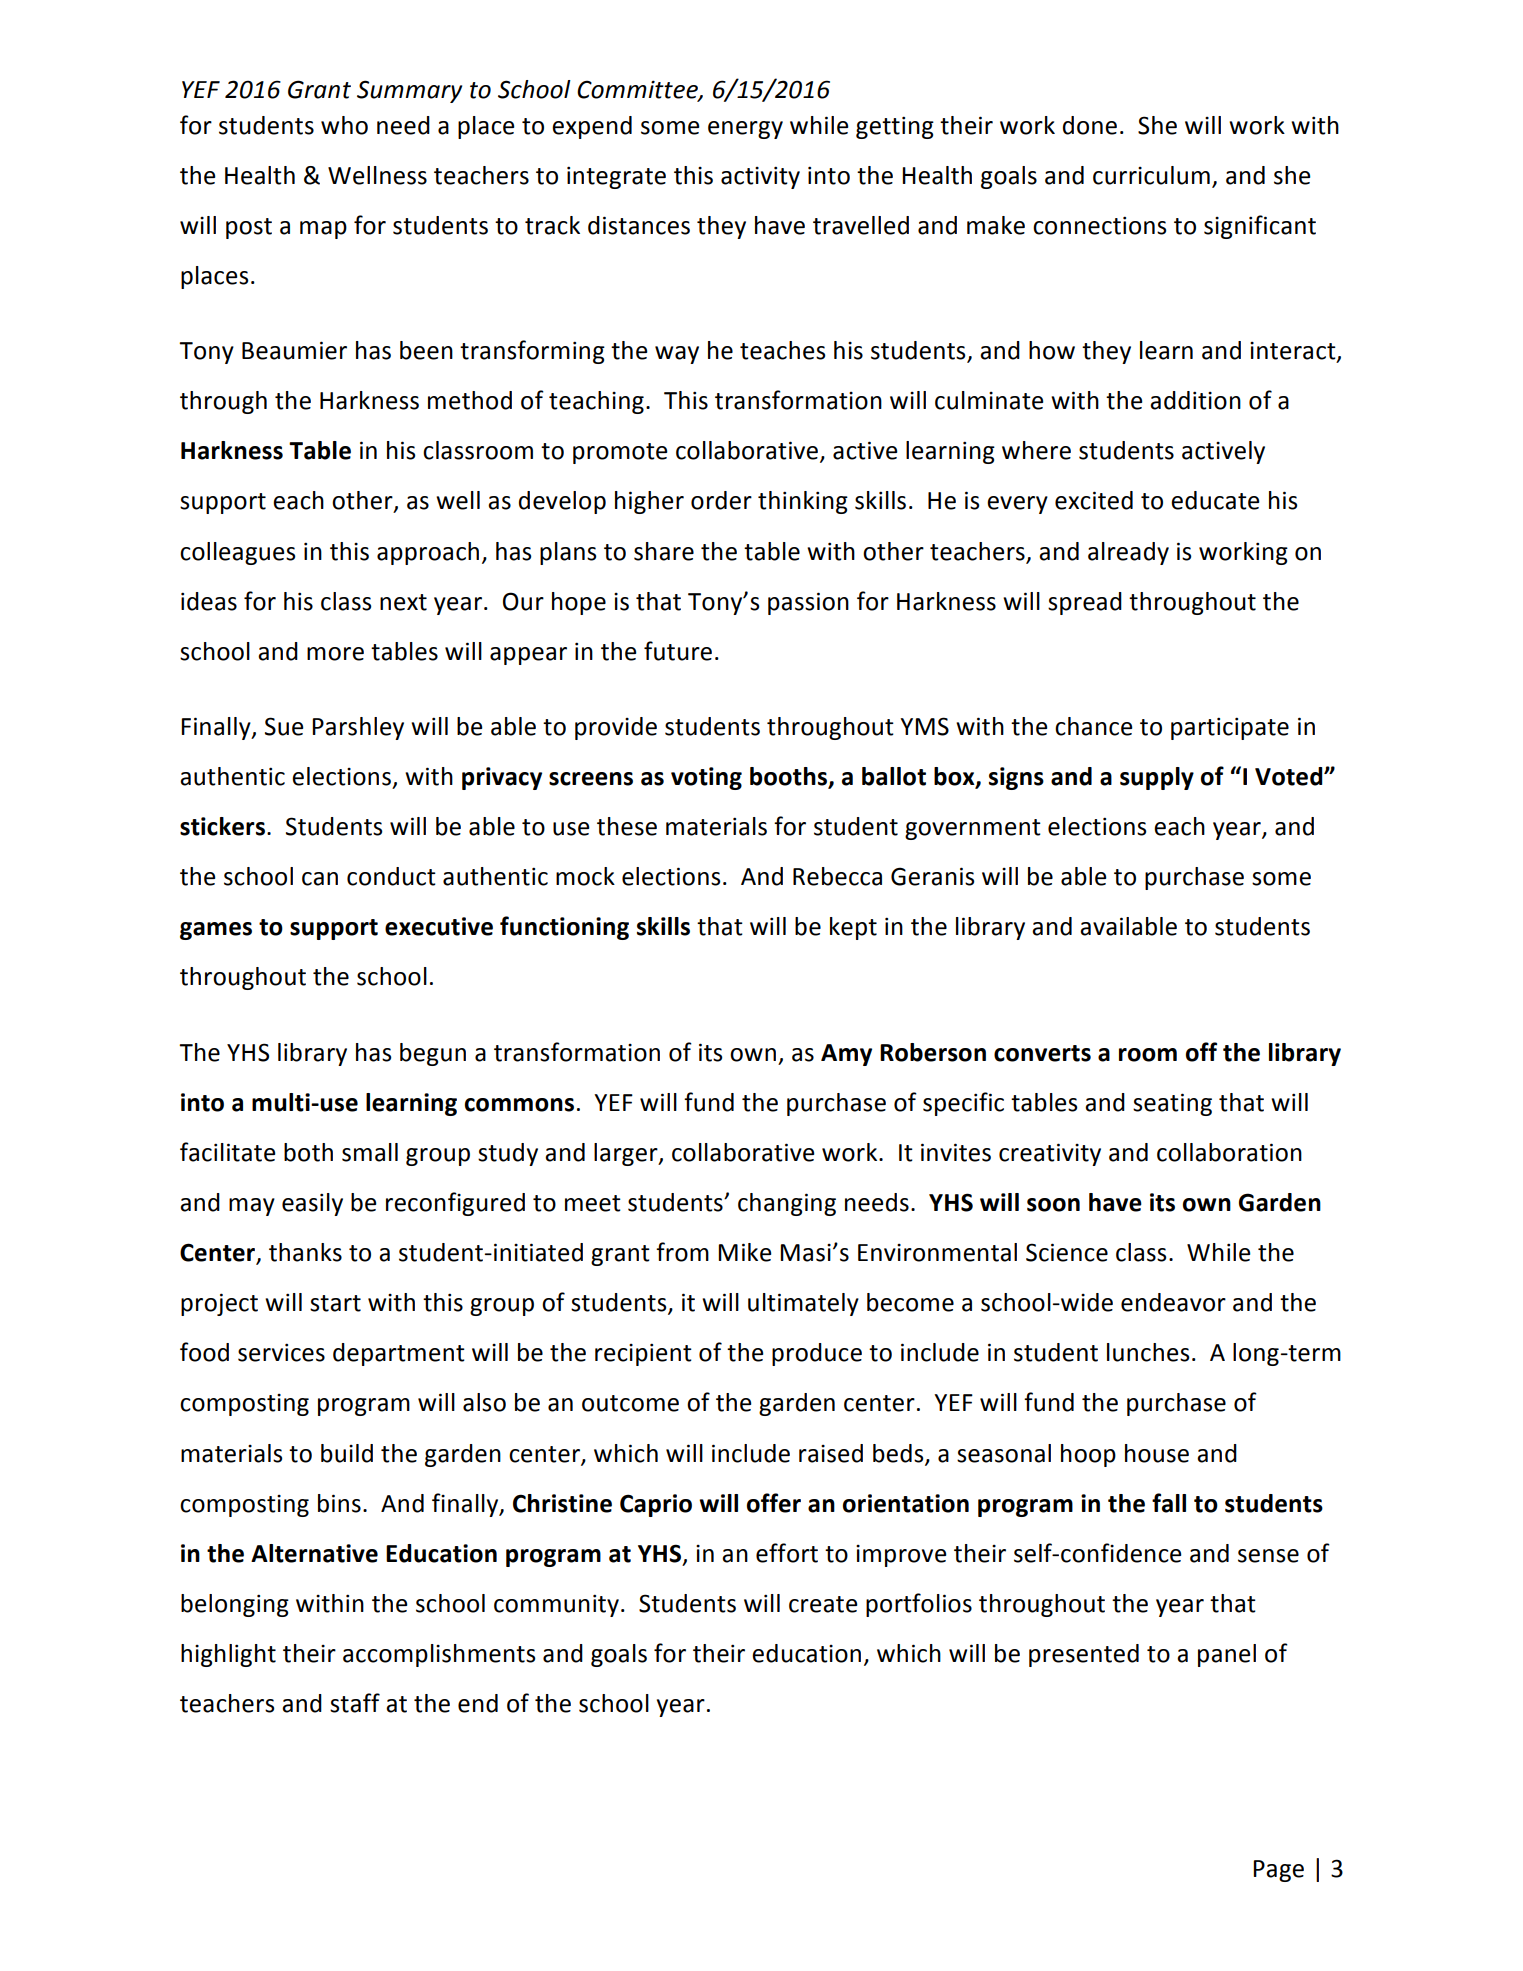  What do you see at coordinates (403, 602) in the screenshot?
I see `next` at bounding box center [403, 602].
